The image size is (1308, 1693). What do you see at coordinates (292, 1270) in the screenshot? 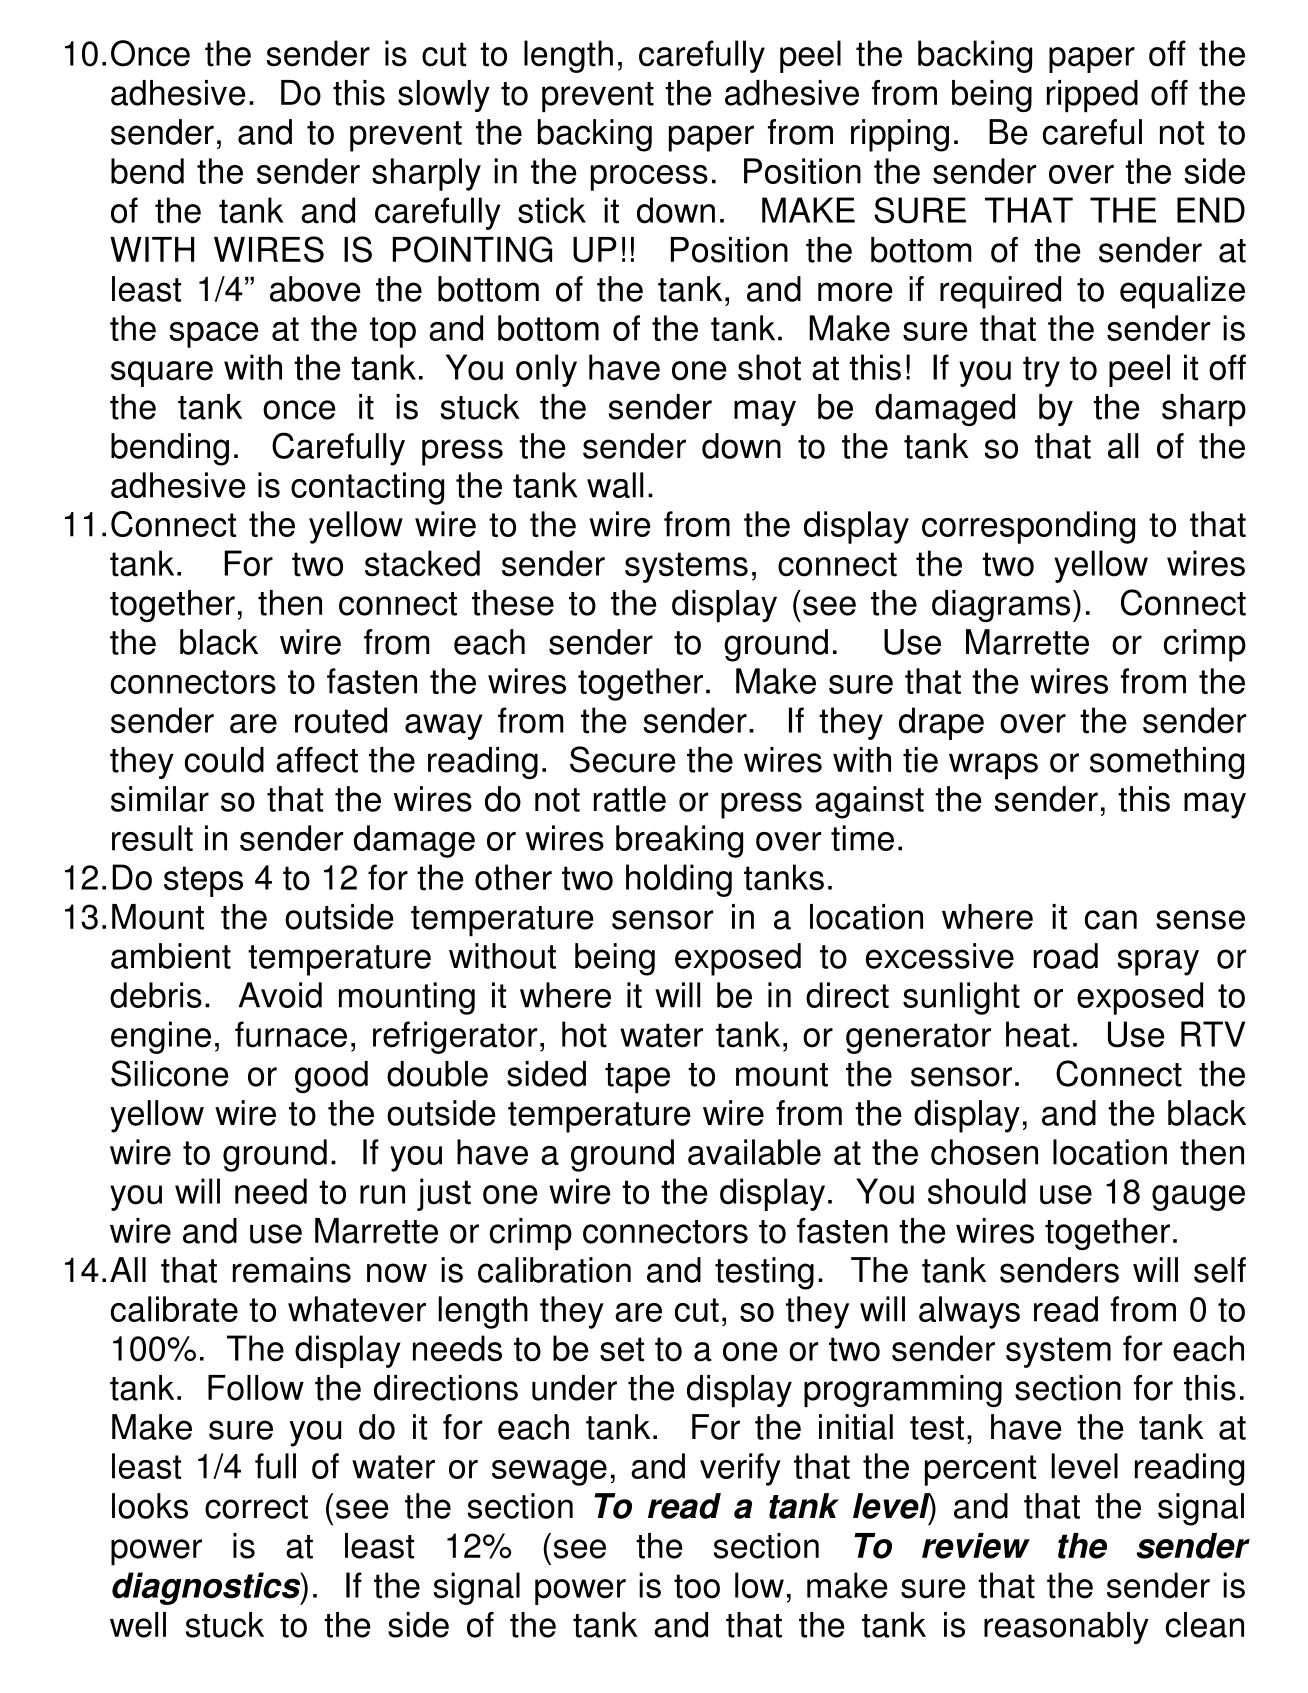
I see `remains` at bounding box center [292, 1270].
